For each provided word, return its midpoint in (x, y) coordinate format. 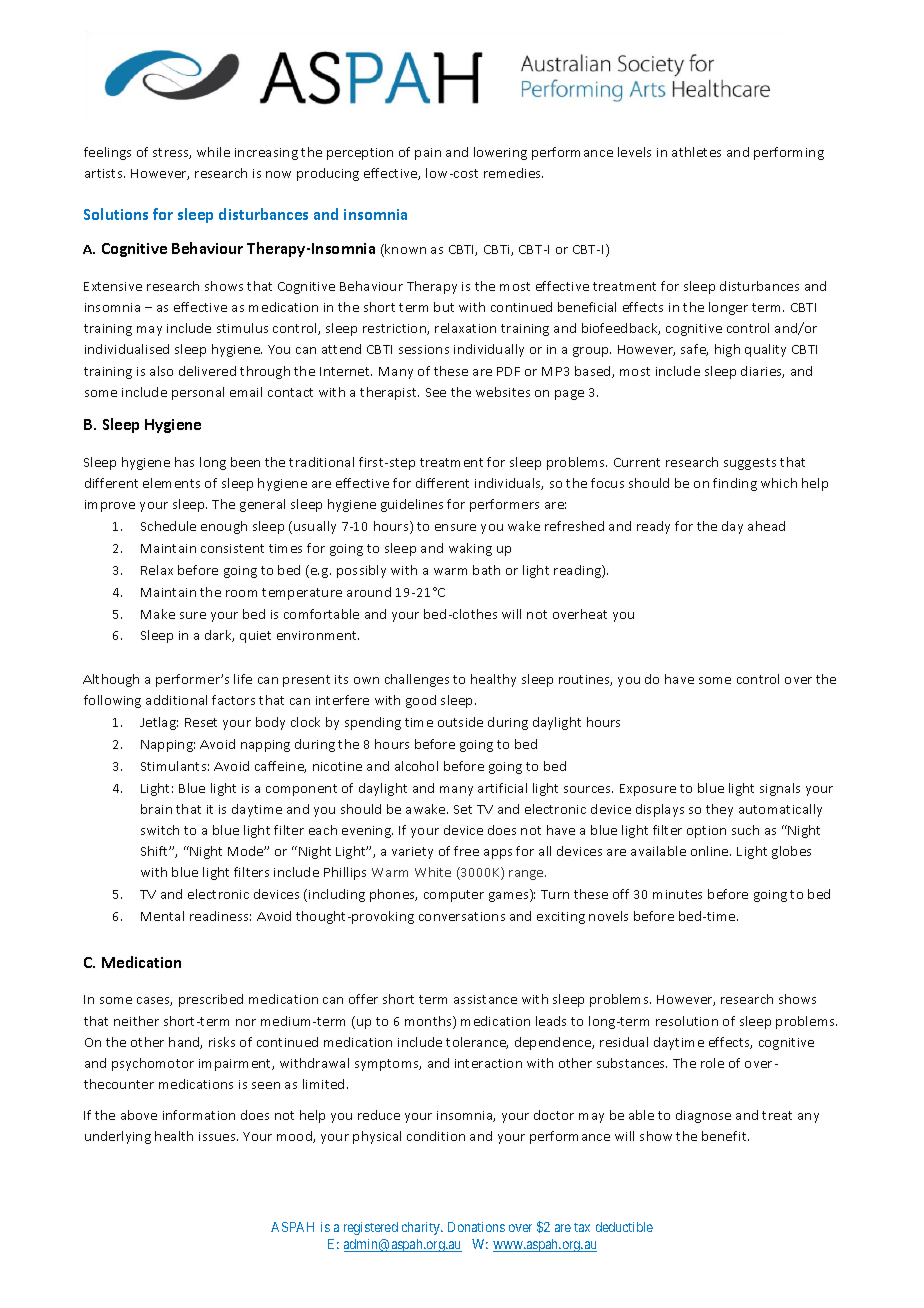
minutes (677, 894)
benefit (725, 1136)
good (421, 701)
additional (176, 700)
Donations (476, 1227)
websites (503, 392)
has (184, 462)
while (213, 152)
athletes (696, 152)
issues (218, 1136)
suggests (750, 464)
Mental (162, 916)
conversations (462, 916)
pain (428, 154)
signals (780, 789)
